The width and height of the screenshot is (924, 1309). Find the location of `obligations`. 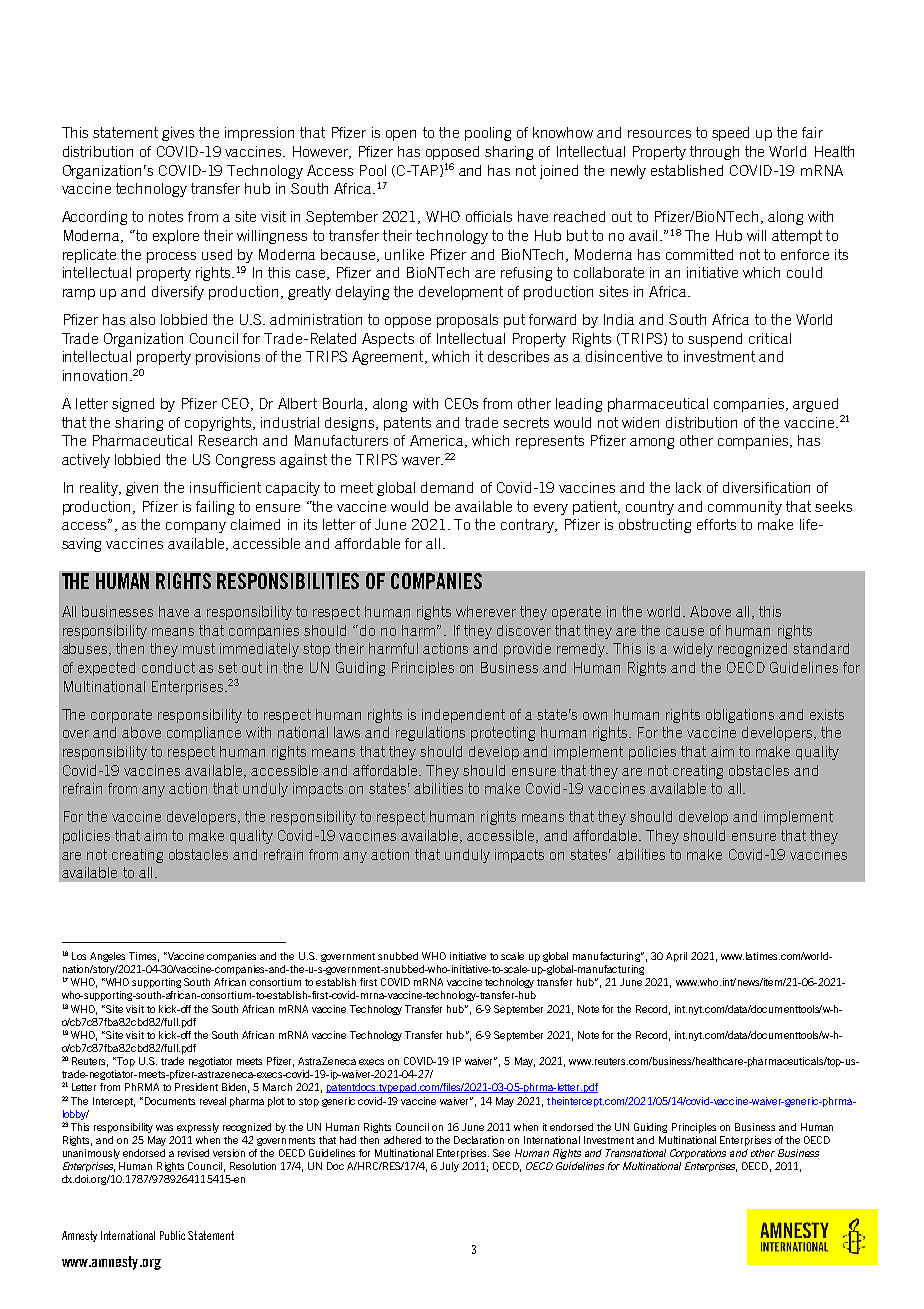

obligations is located at coordinates (740, 716).
